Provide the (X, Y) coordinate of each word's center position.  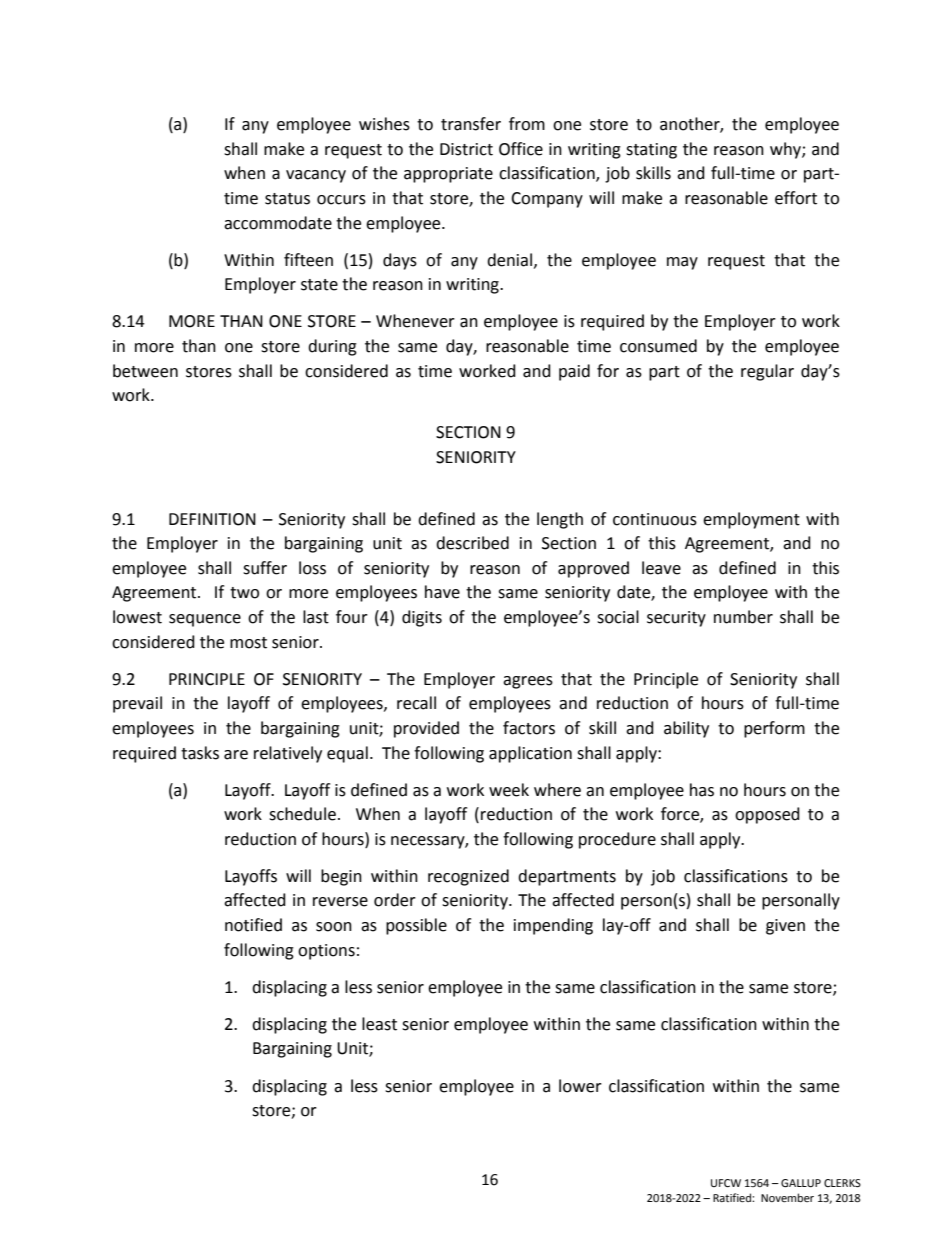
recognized (468, 877)
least (379, 1024)
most (248, 643)
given (785, 927)
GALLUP (801, 1183)
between (145, 371)
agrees (528, 682)
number (743, 617)
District (466, 149)
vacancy (316, 176)
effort (796, 198)
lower (580, 1086)
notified (253, 925)
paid (574, 372)
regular (767, 372)
